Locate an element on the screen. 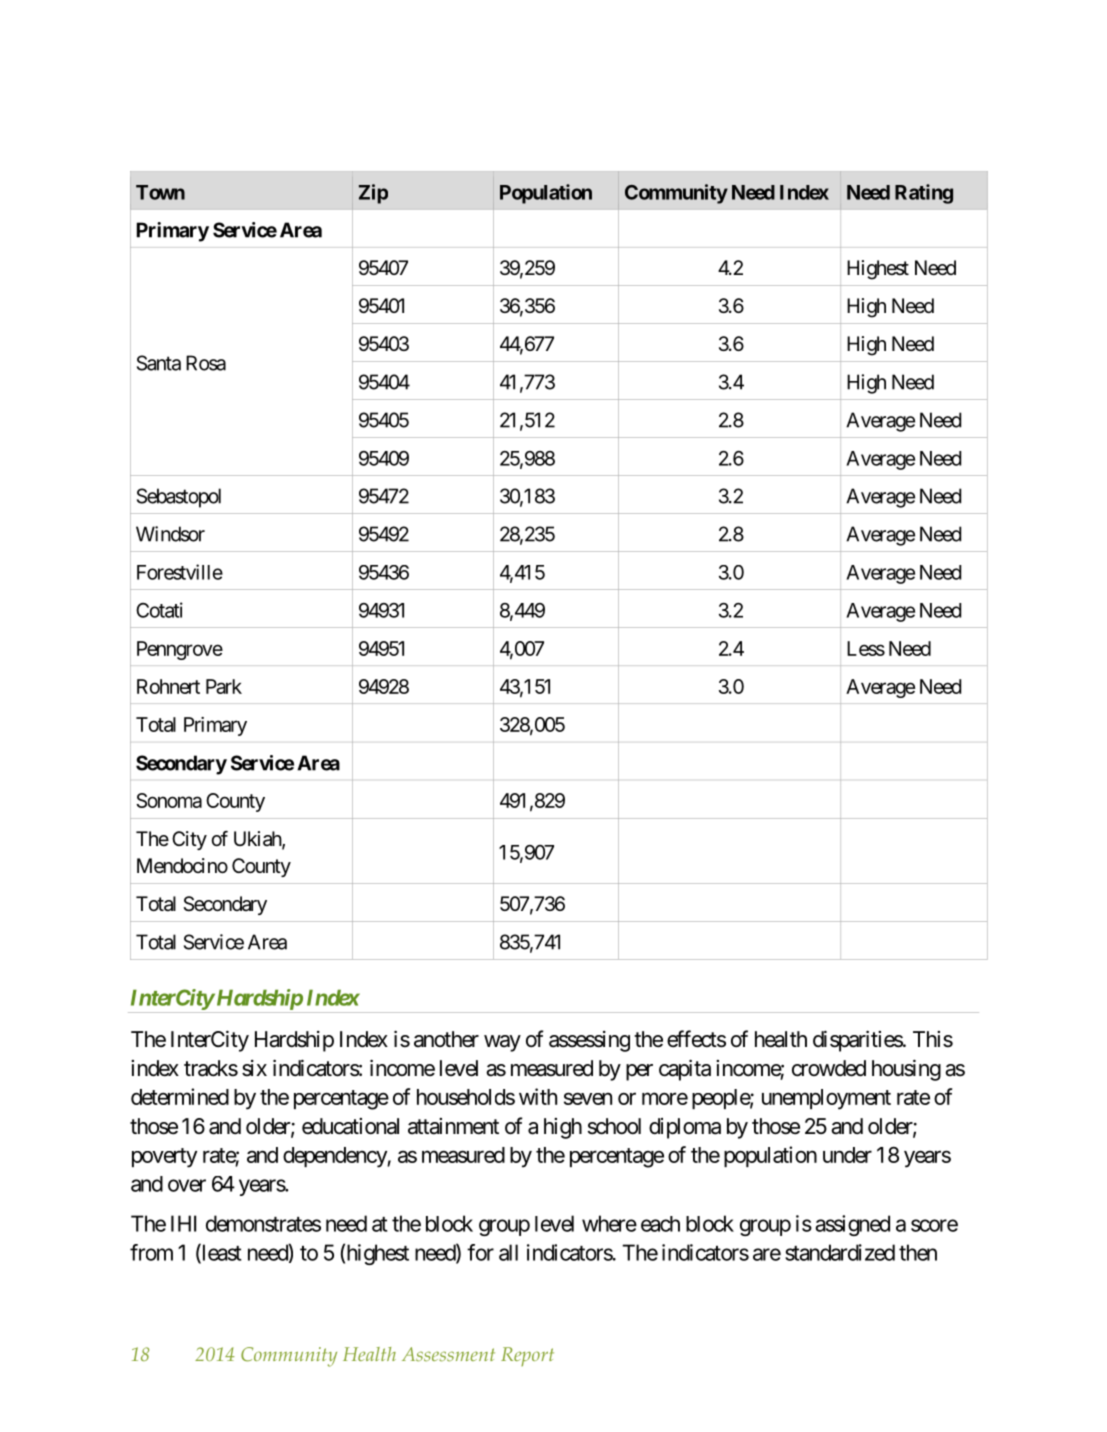  Windsor is located at coordinates (170, 534).
